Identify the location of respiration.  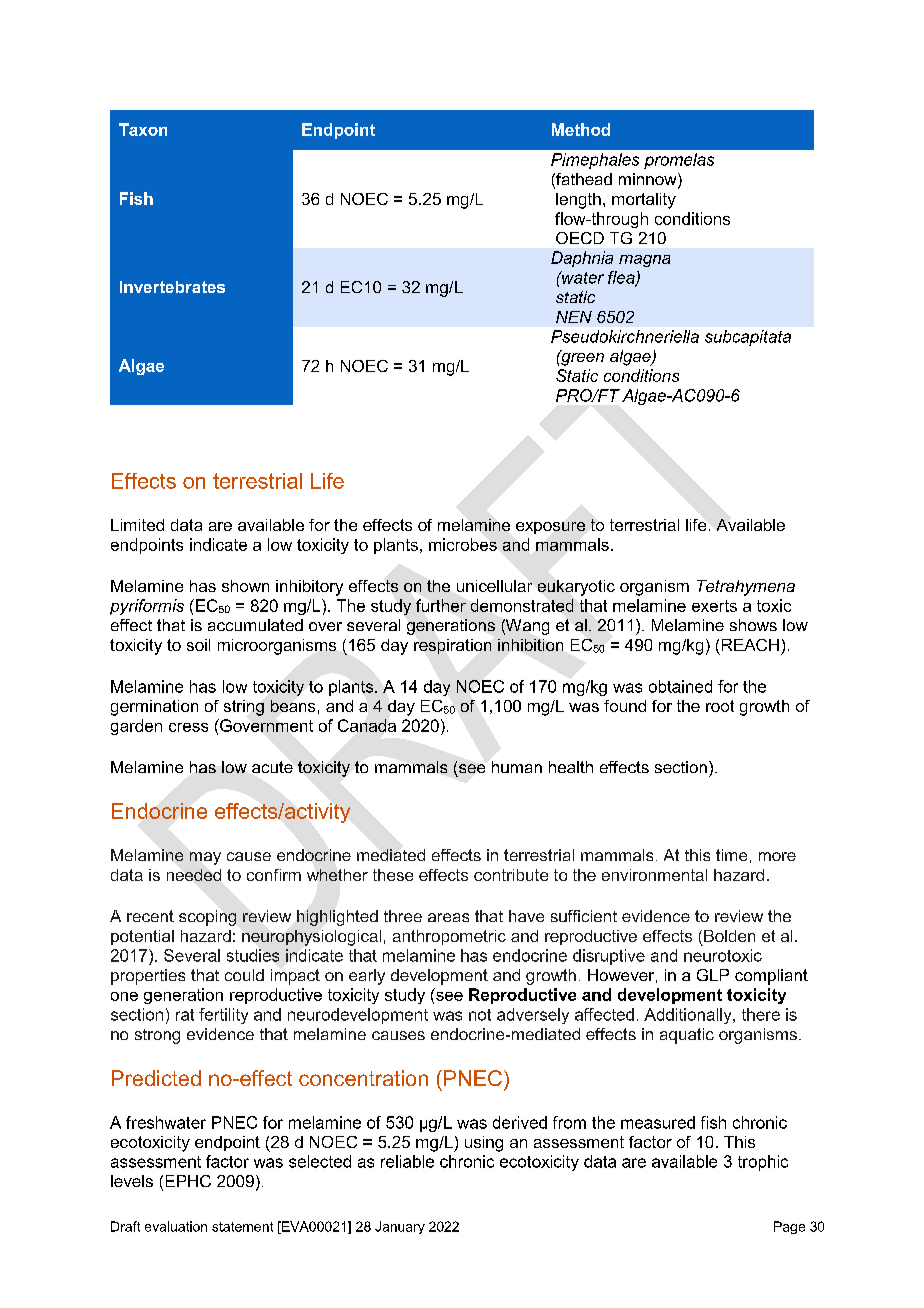
(452, 646).
